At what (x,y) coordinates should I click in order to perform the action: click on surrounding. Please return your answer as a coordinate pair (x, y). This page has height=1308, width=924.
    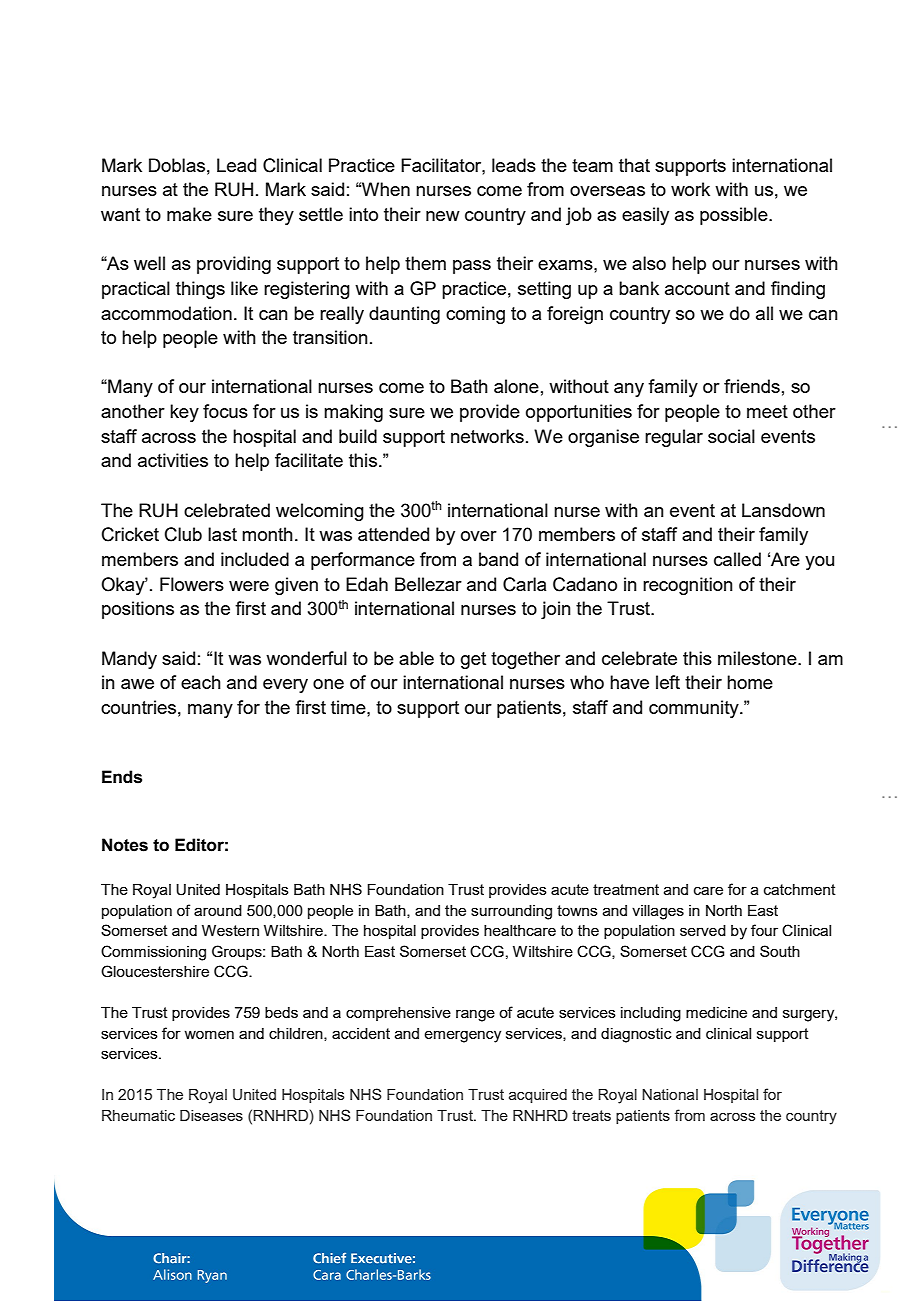
    Looking at the image, I should click on (511, 912).
